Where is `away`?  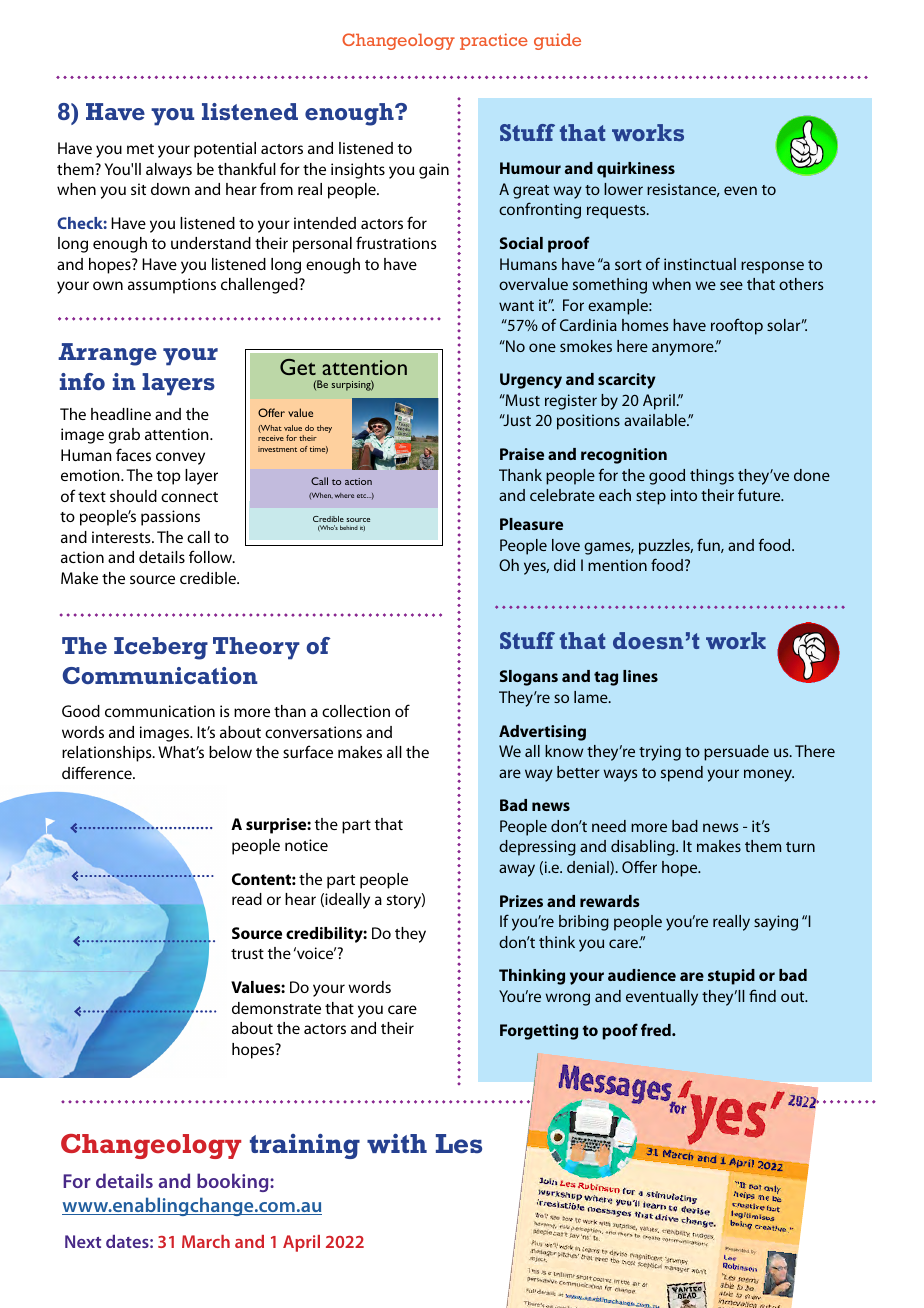 away is located at coordinates (517, 870).
